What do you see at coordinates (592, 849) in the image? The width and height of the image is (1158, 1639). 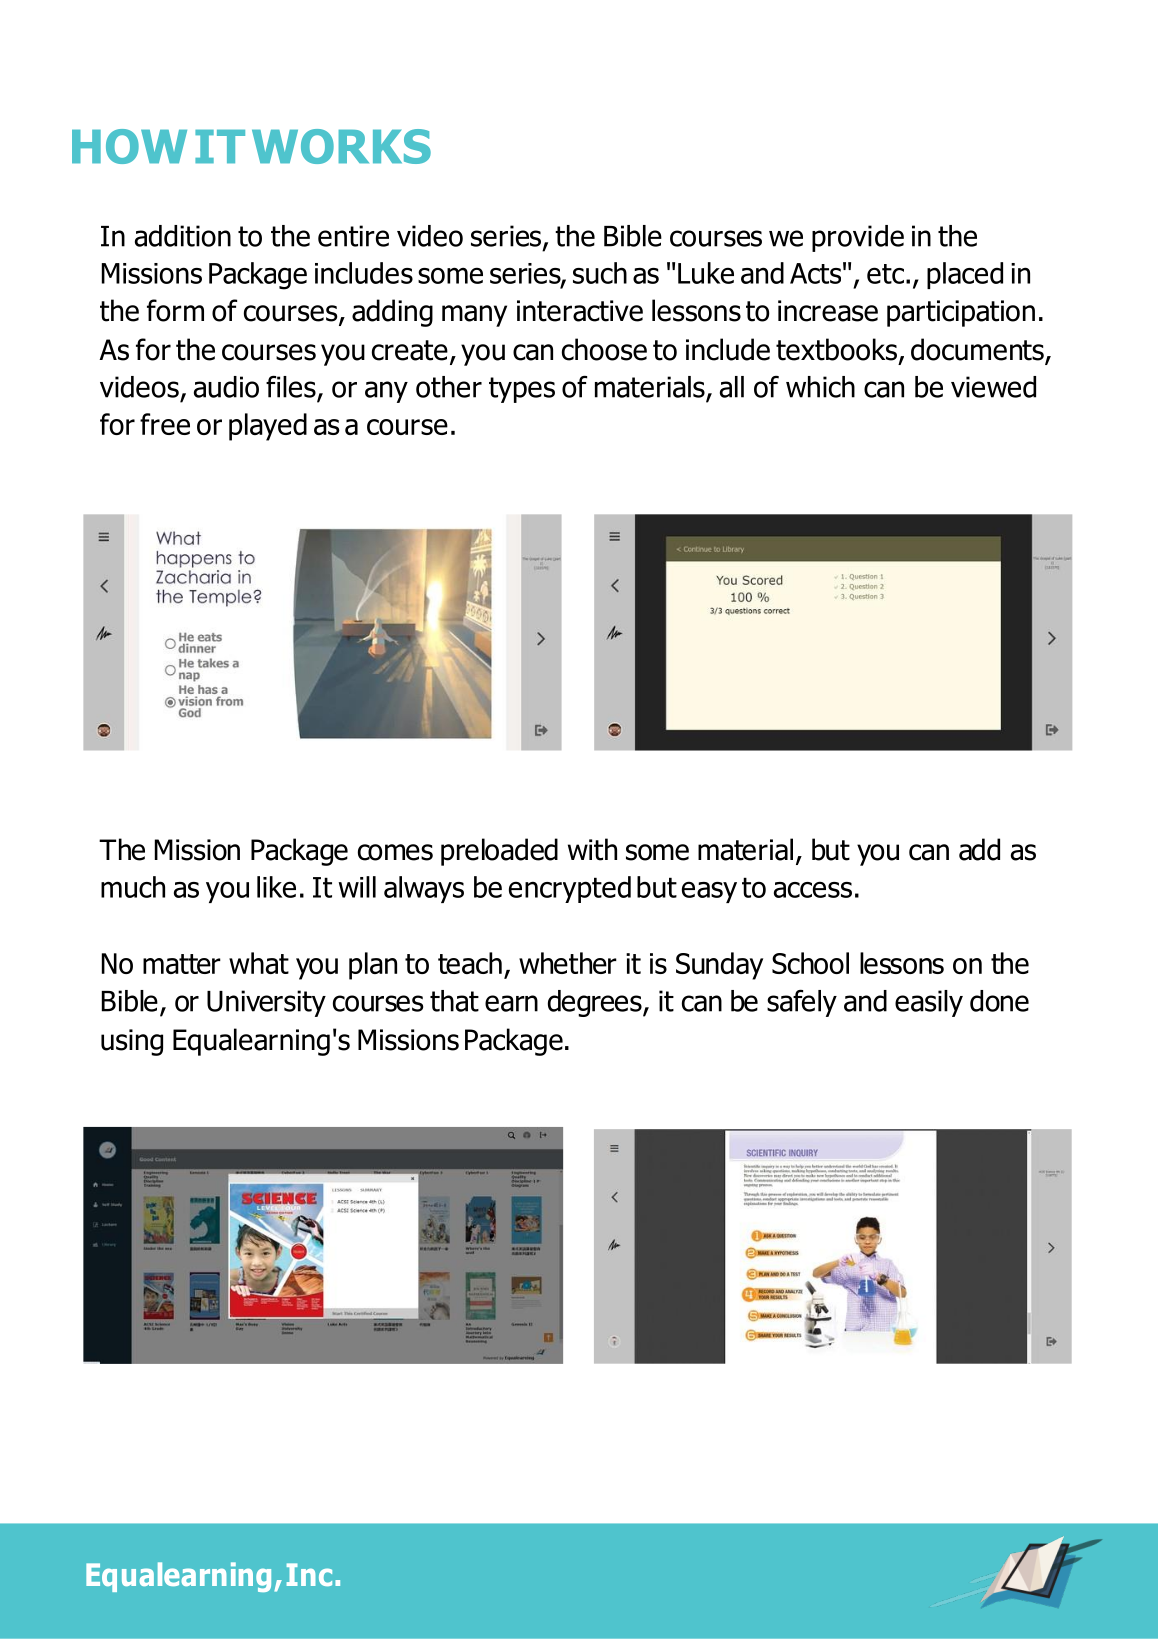 I see `with` at bounding box center [592, 849].
